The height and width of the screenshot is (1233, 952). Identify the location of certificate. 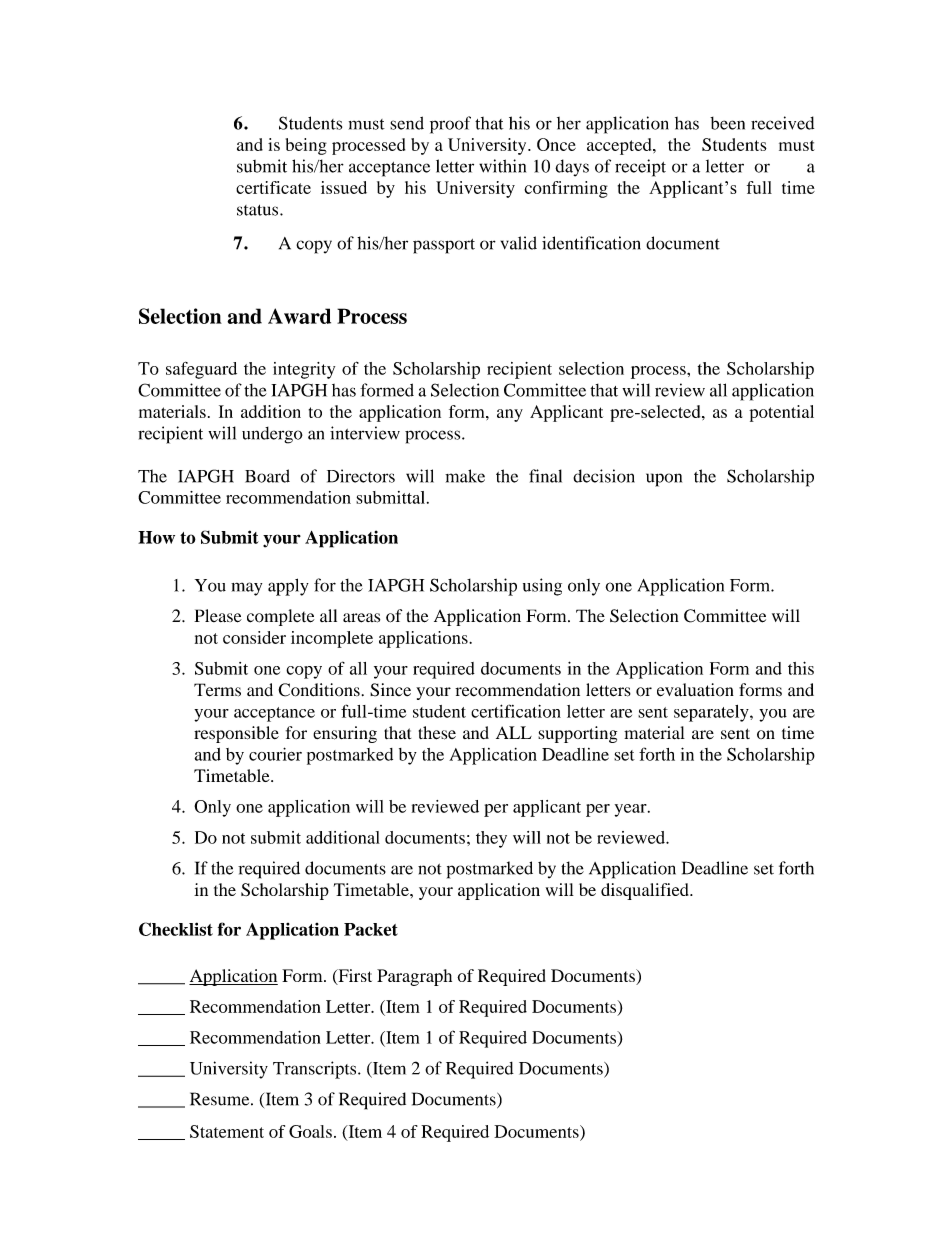
(273, 187).
